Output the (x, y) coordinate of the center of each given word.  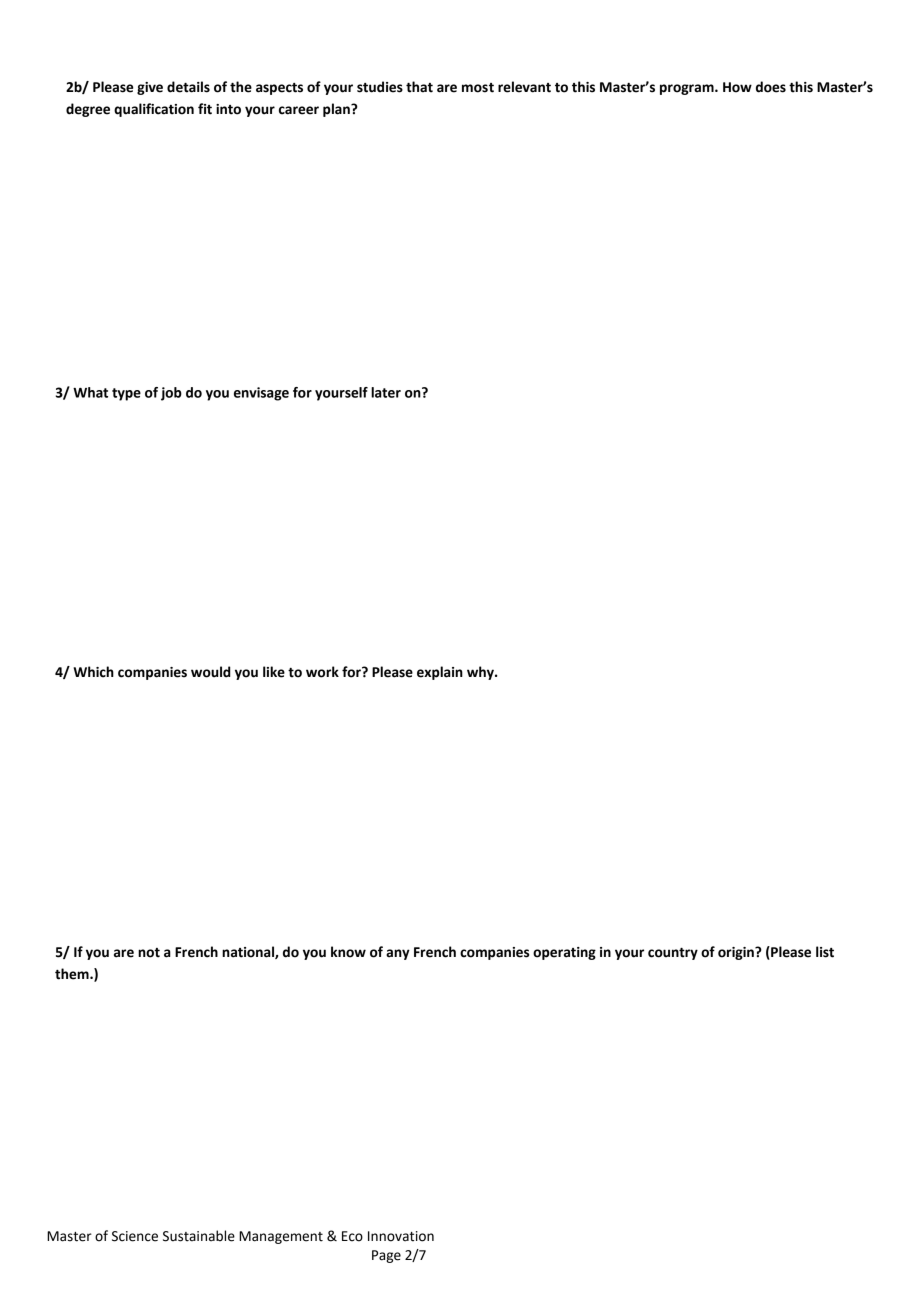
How (737, 87)
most (478, 88)
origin (737, 953)
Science (135, 1236)
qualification (154, 110)
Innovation (401, 1236)
